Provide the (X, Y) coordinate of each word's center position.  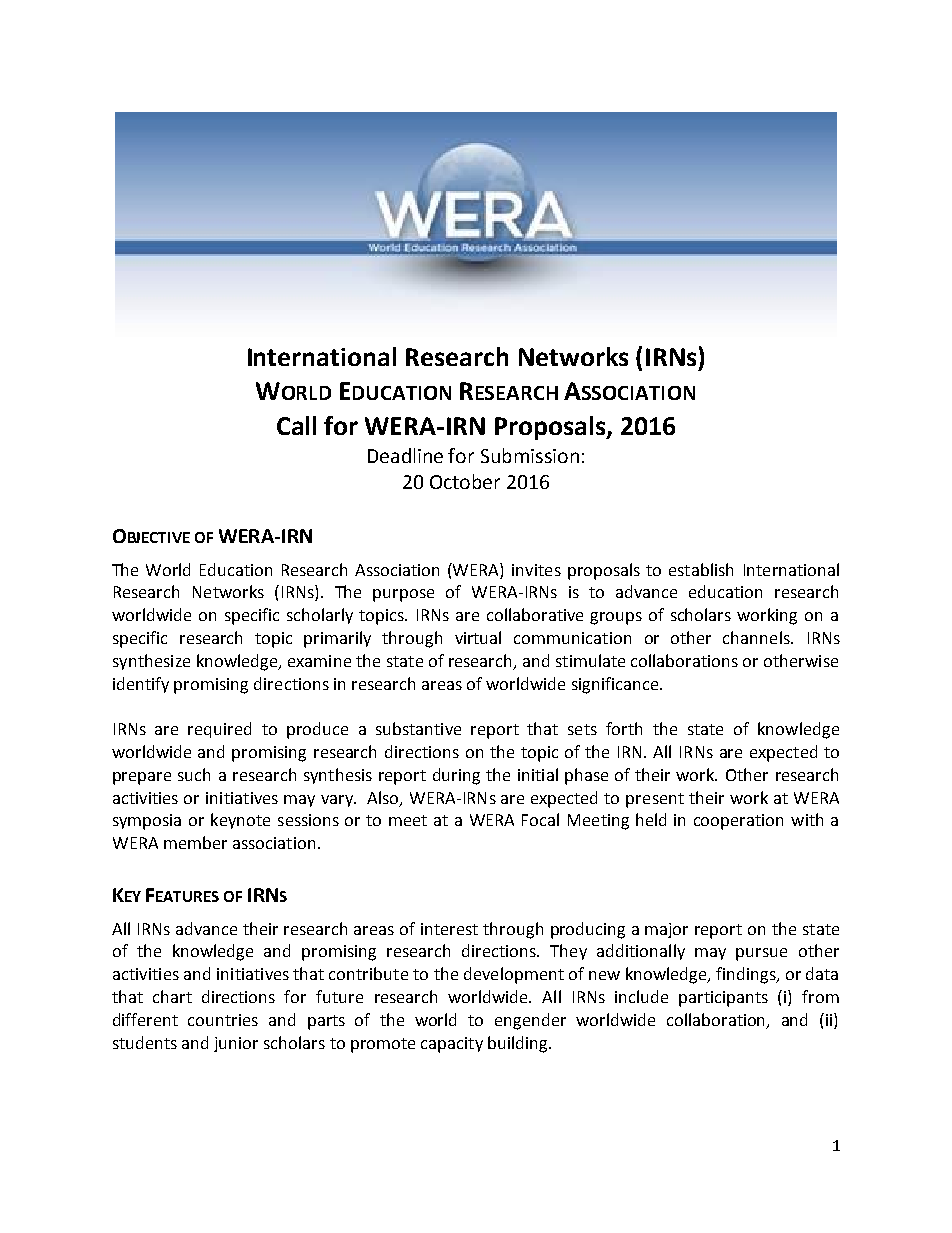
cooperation (738, 822)
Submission (530, 455)
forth (624, 728)
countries (223, 1020)
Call (296, 425)
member (195, 842)
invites (536, 570)
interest (449, 929)
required (219, 730)
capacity (452, 1045)
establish (701, 569)
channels (757, 637)
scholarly (320, 616)
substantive (418, 728)
